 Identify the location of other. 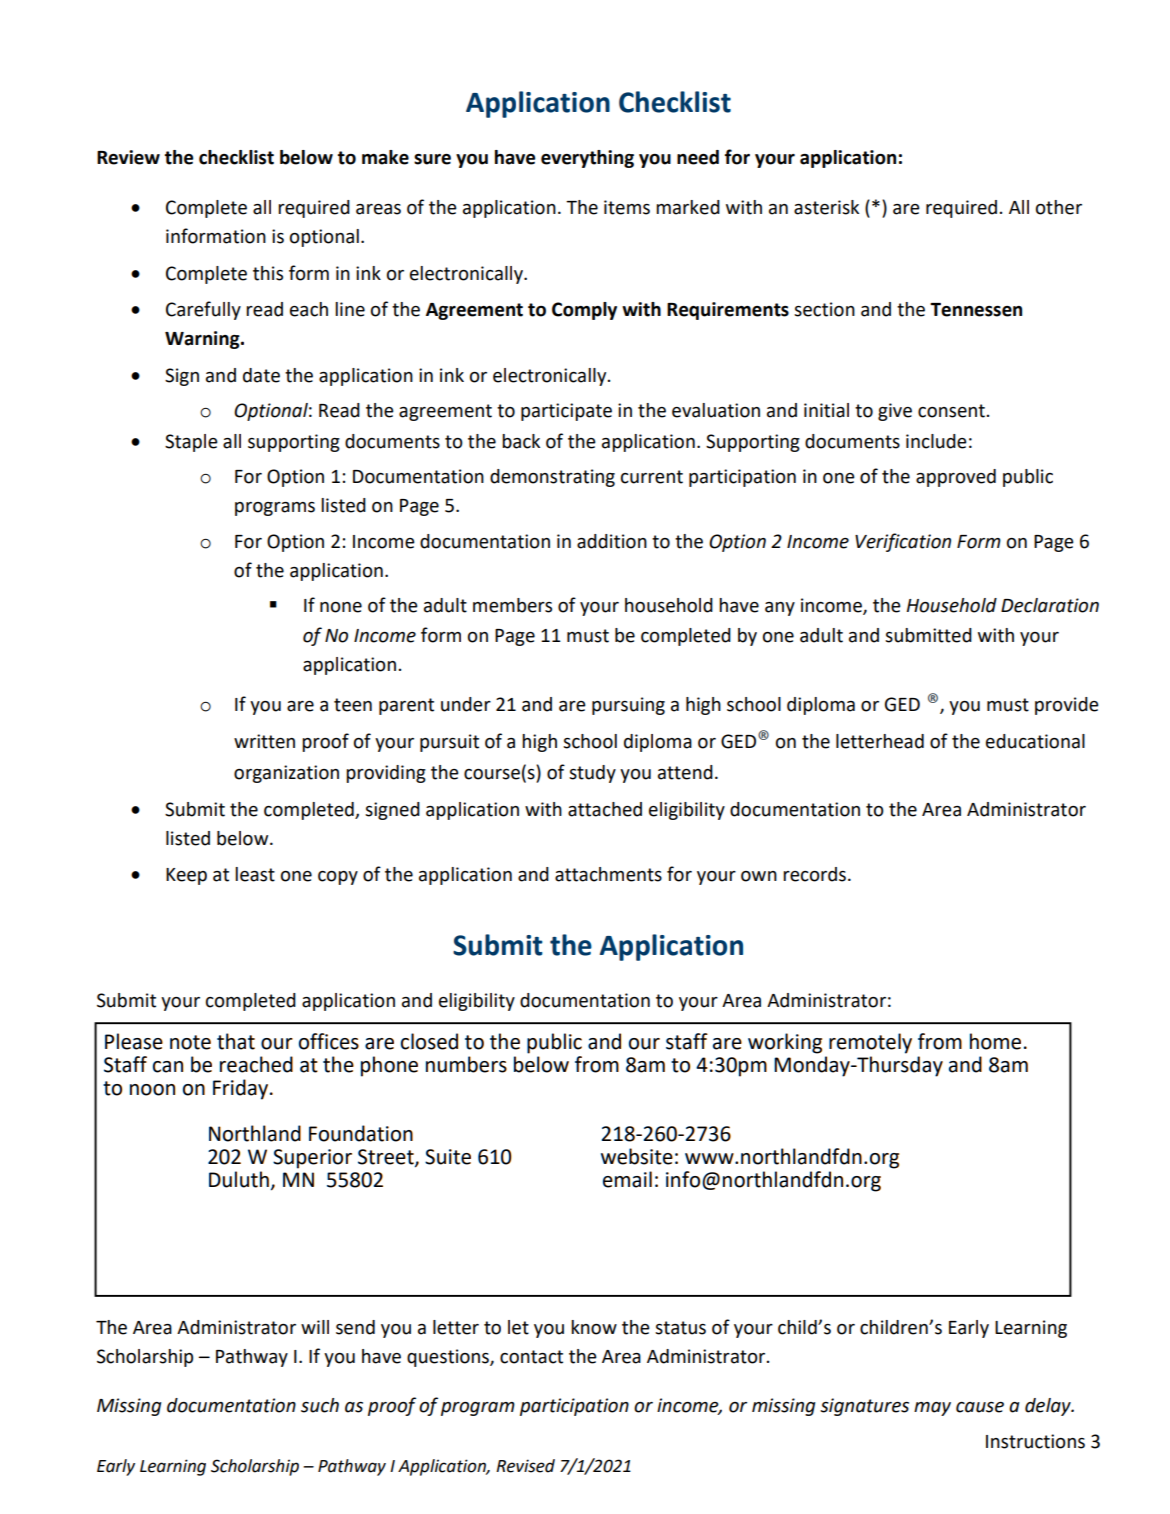
(1059, 207).
